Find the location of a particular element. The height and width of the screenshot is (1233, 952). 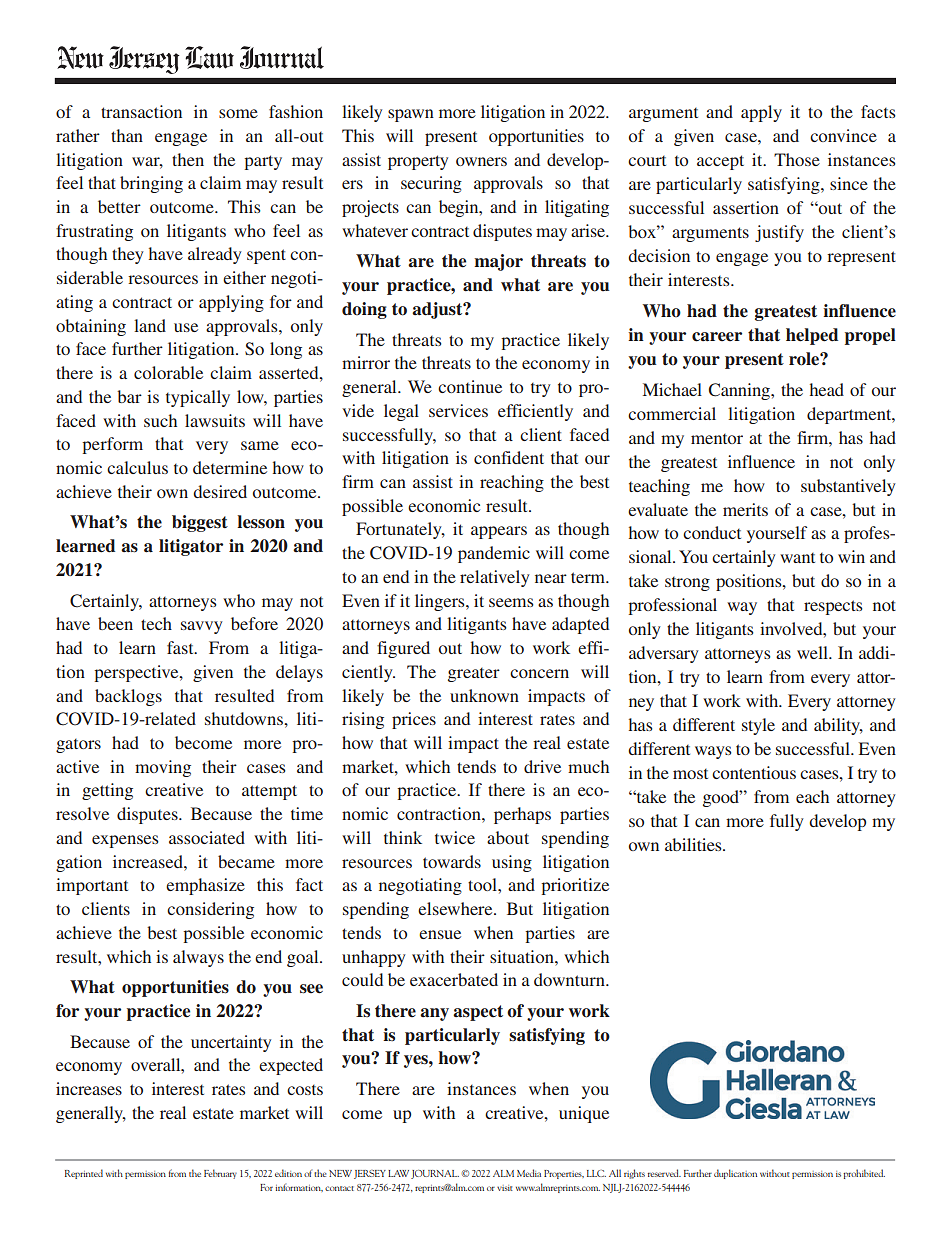

February is located at coordinates (220, 1174).
